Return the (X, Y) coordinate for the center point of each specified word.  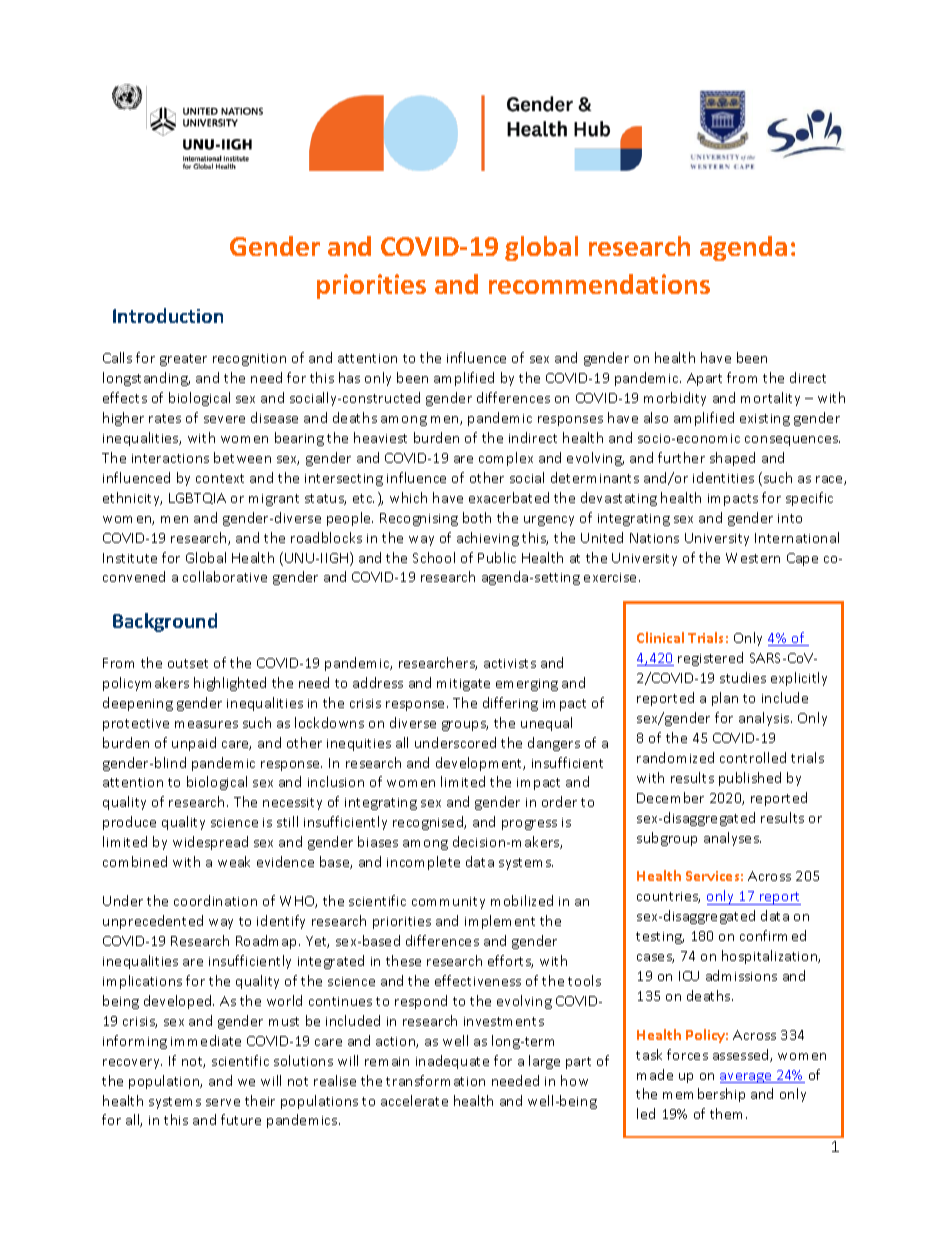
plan (725, 699)
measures (206, 724)
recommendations (599, 284)
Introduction (168, 315)
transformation (435, 1080)
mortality (770, 399)
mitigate (463, 685)
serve (223, 1102)
